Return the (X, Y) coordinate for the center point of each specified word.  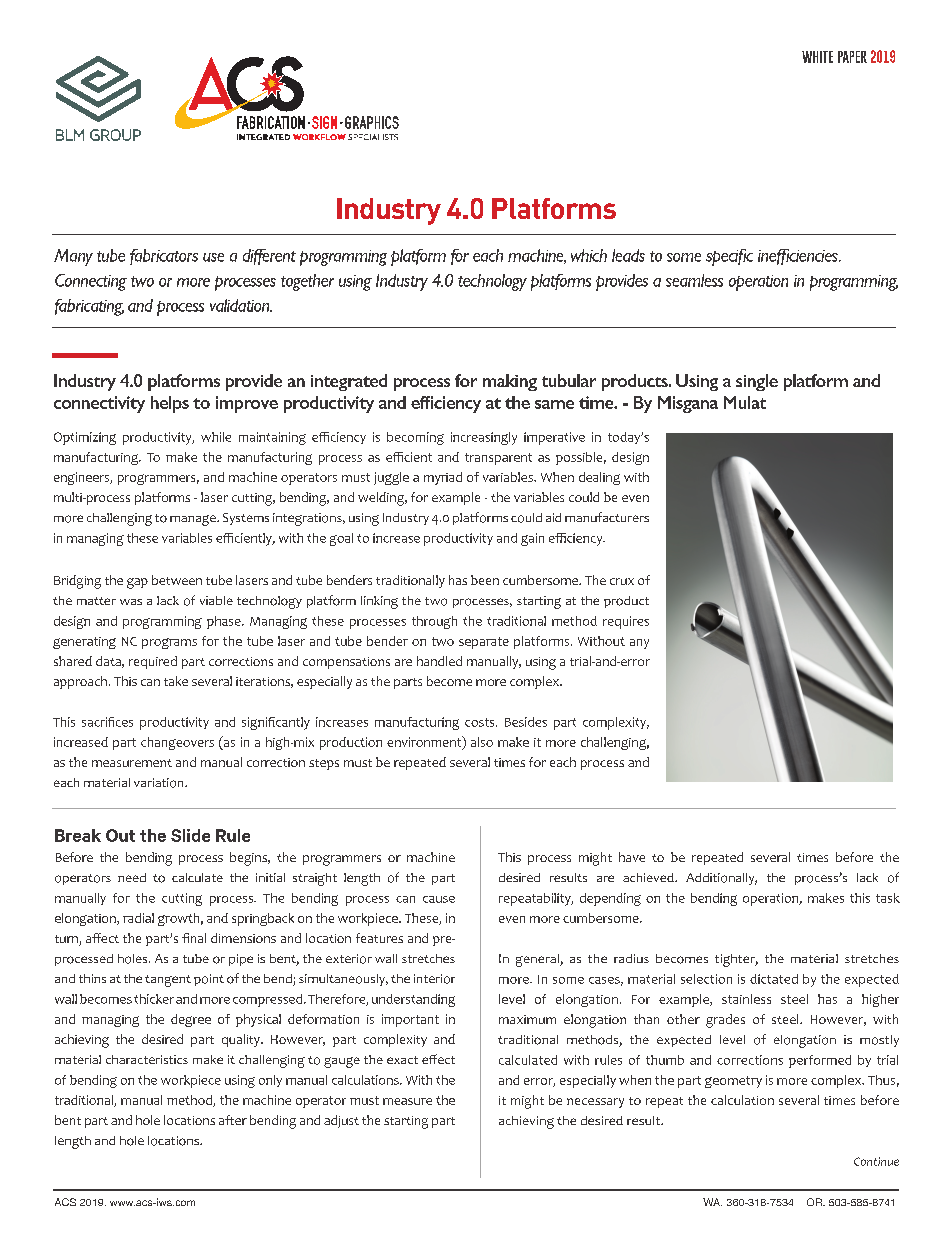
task (888, 898)
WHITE (817, 57)
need (132, 877)
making (510, 382)
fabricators (164, 257)
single (757, 382)
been (485, 580)
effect (438, 1059)
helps (170, 404)
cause (439, 899)
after (233, 1120)
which (589, 255)
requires (626, 622)
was (131, 602)
